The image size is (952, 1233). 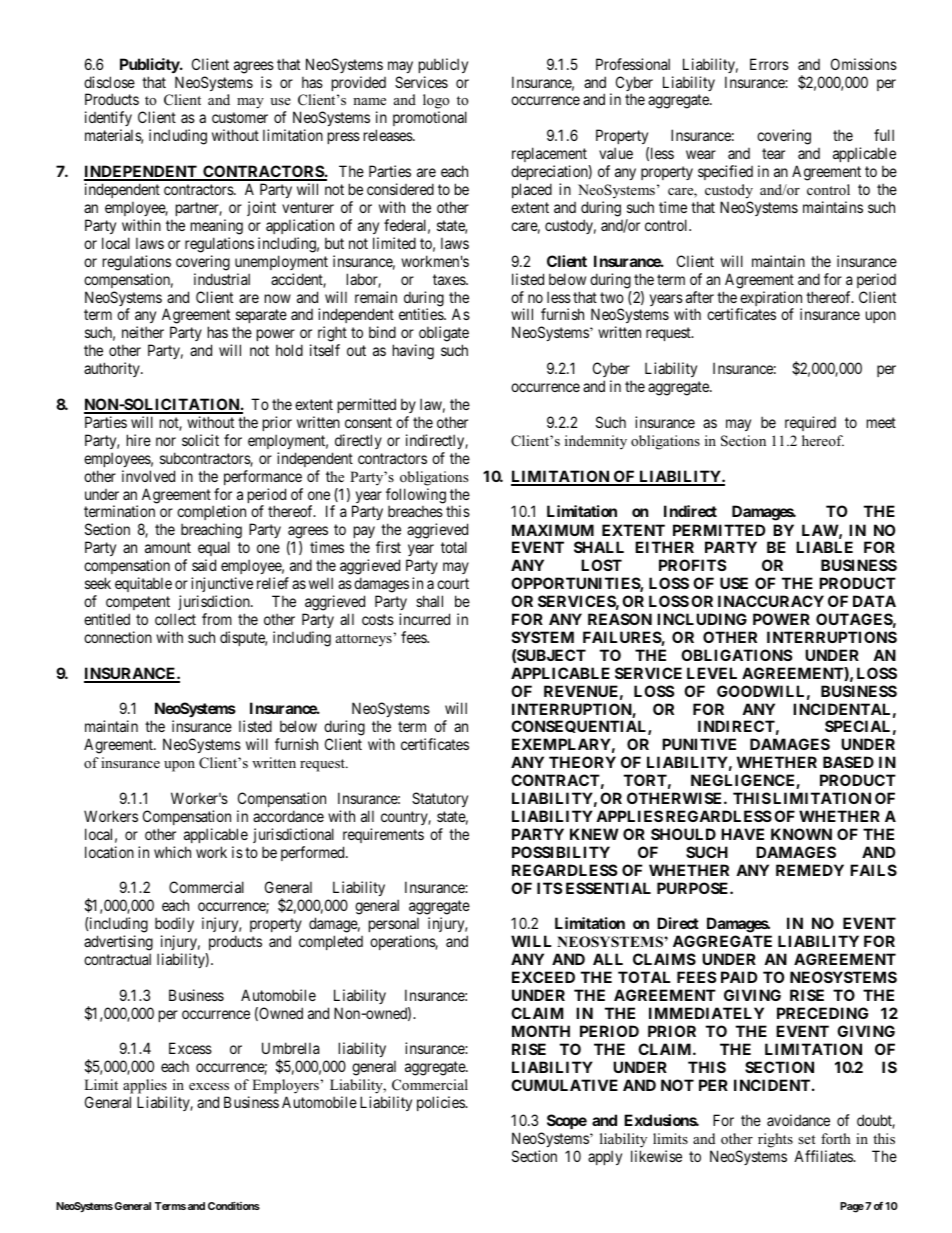 What do you see at coordinates (442, 1103) in the screenshot?
I see `policies` at bounding box center [442, 1103].
